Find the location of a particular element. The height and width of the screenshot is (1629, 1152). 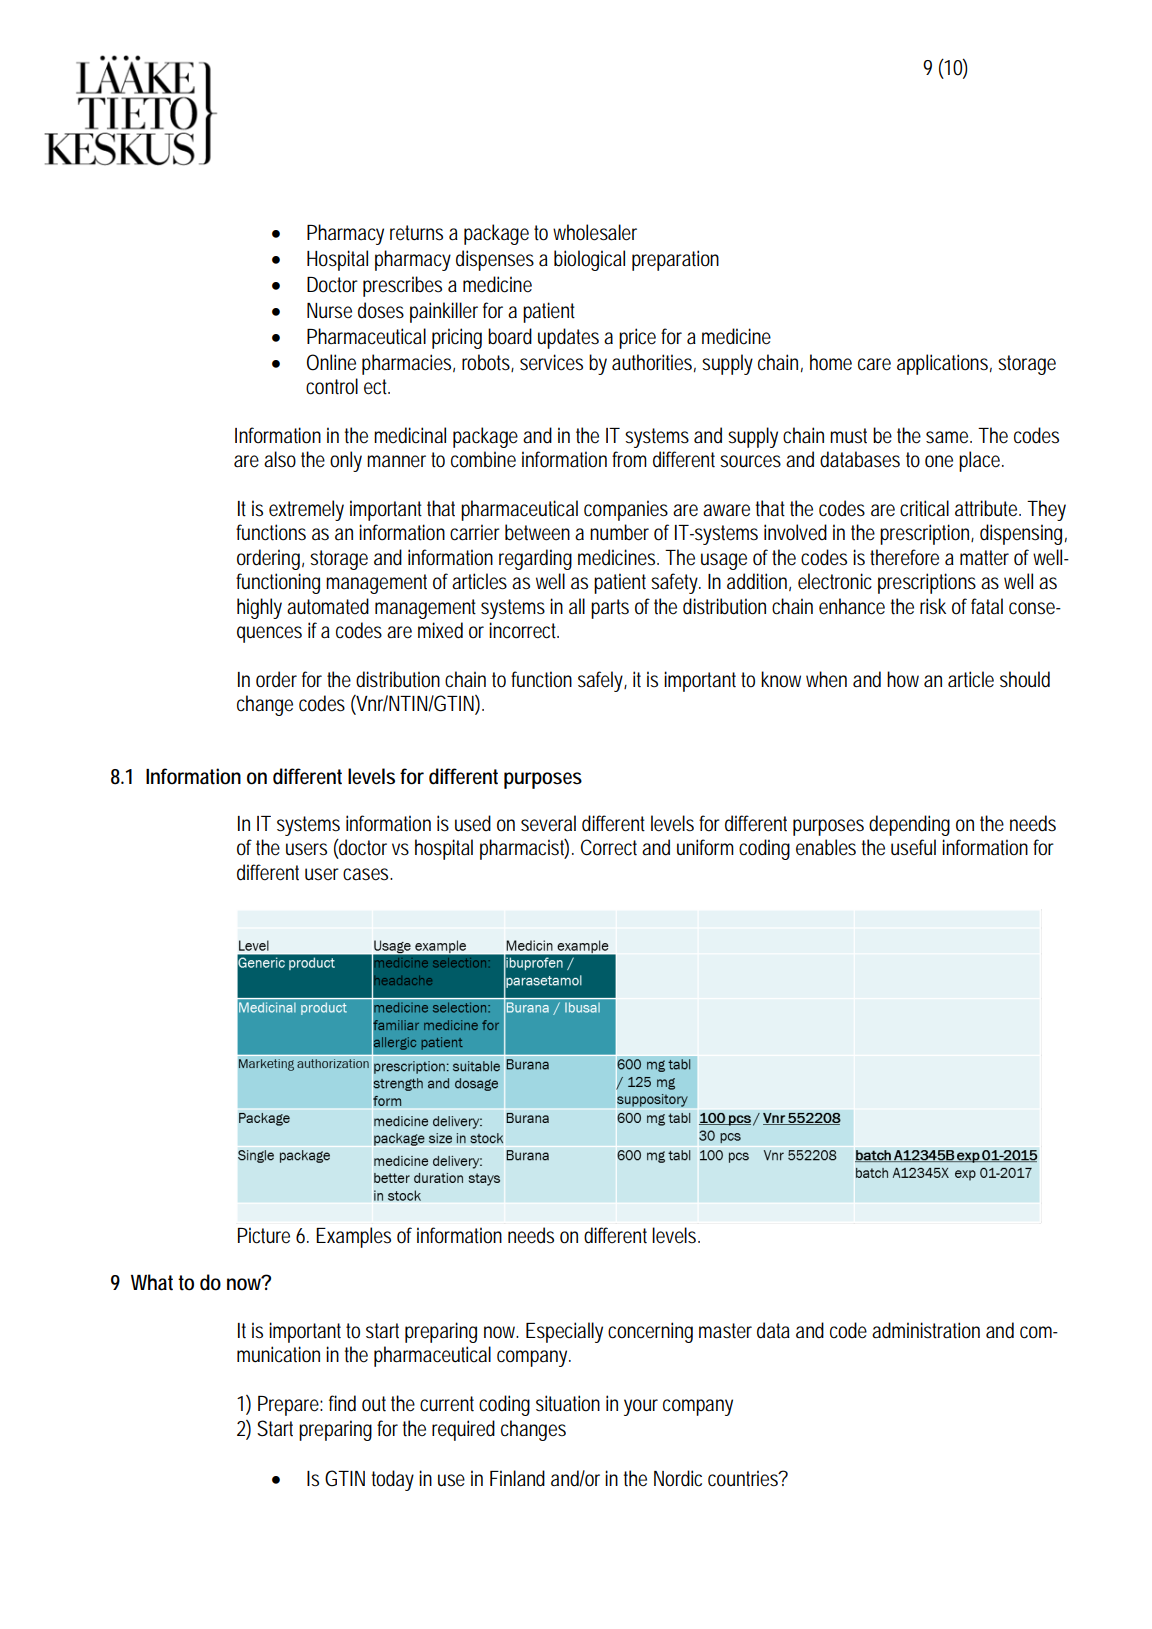

several is located at coordinates (548, 823).
